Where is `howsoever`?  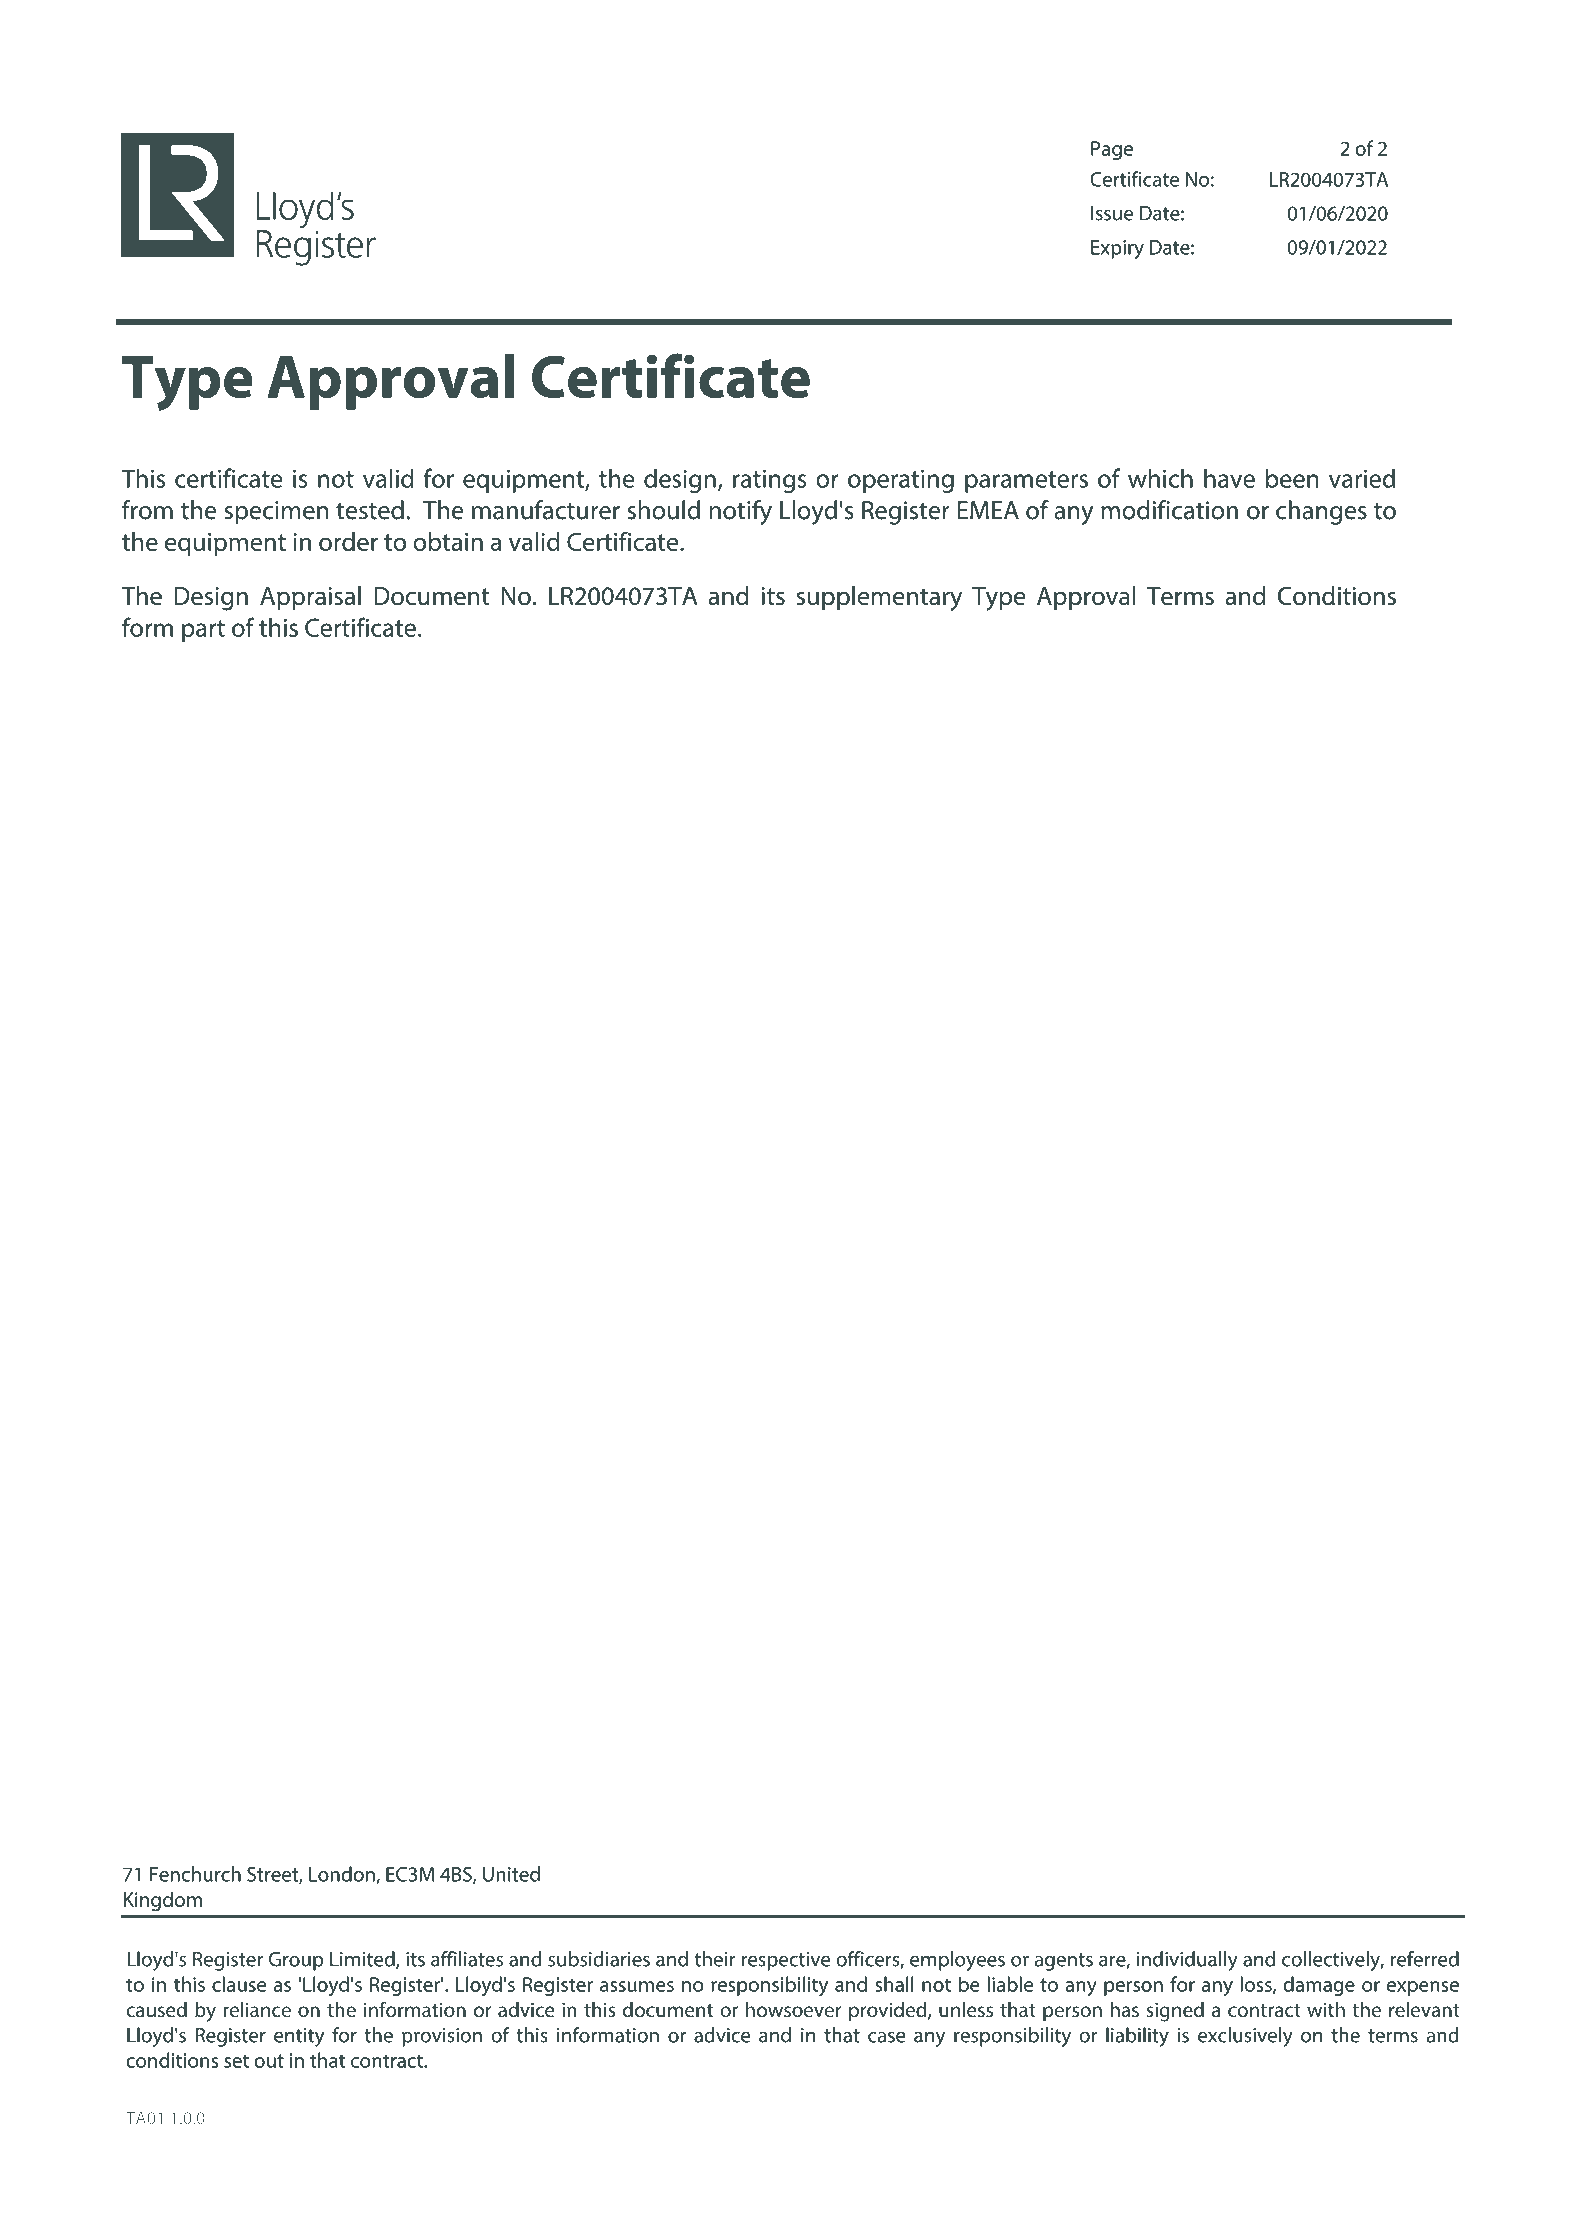 howsoever is located at coordinates (794, 2010).
